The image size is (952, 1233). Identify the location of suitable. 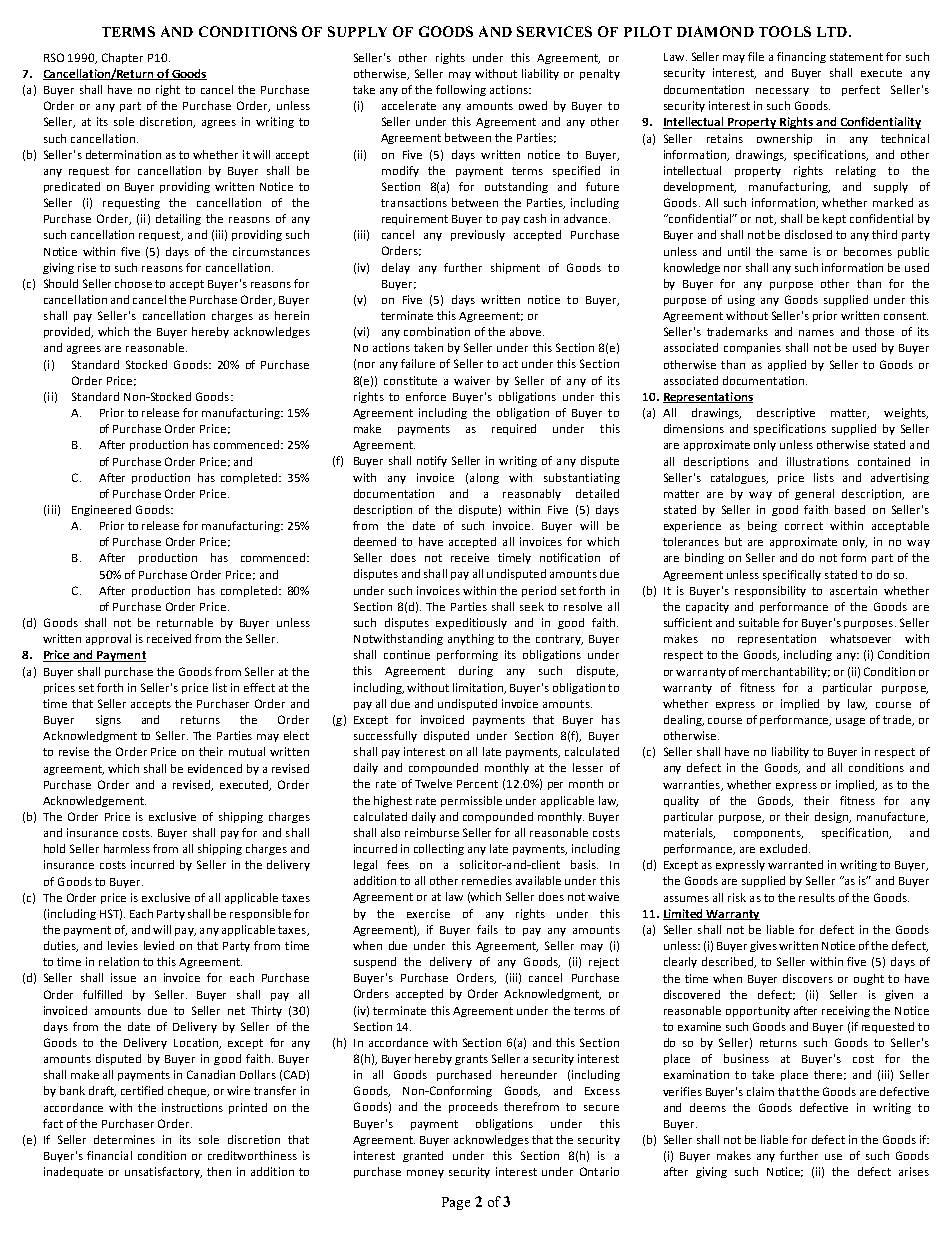
(759, 622).
